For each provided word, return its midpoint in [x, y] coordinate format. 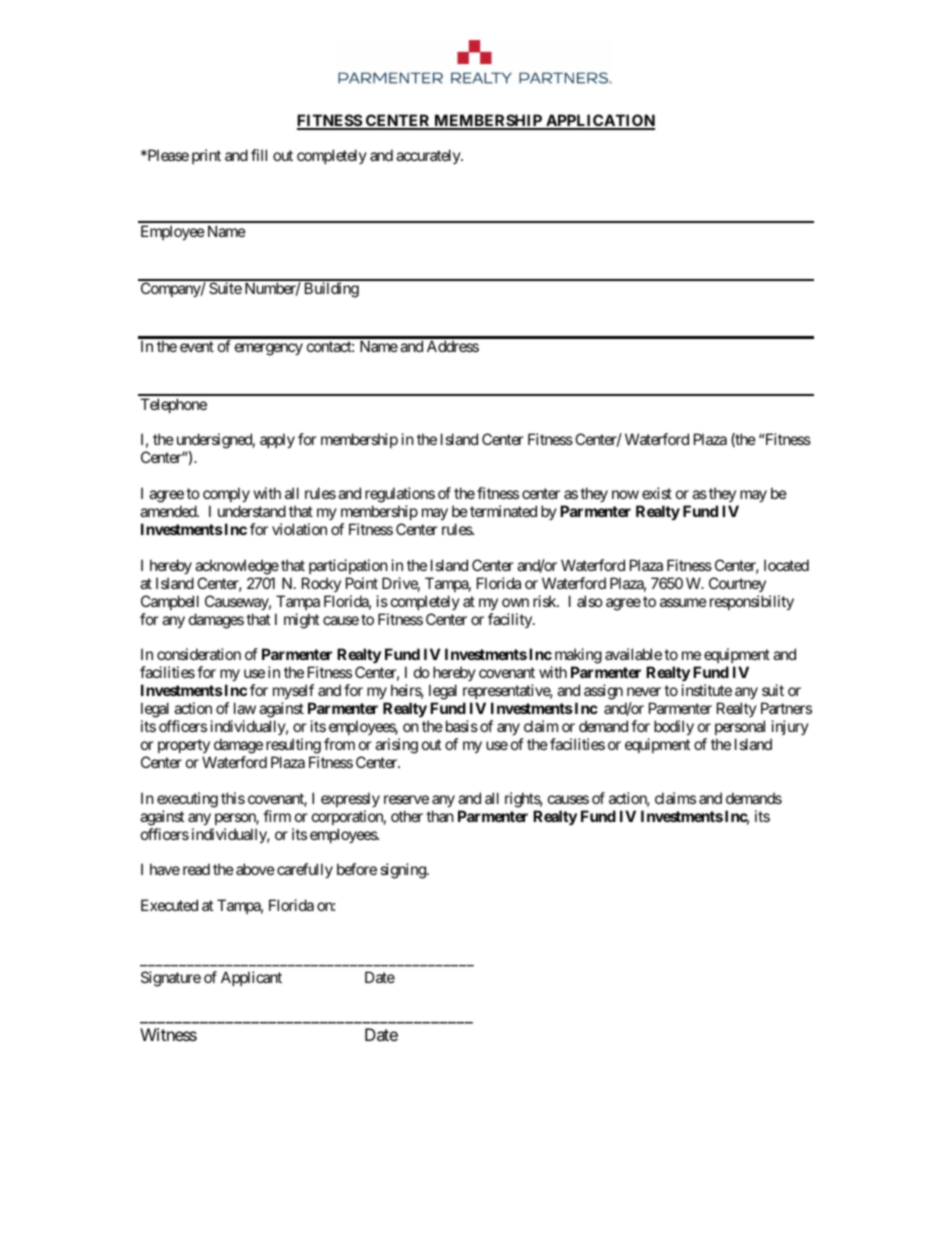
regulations [400, 496]
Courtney [737, 584]
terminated [503, 511]
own [515, 602]
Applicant [251, 978]
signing [404, 871]
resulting [293, 746]
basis [460, 726]
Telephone [173, 405]
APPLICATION [599, 121]
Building [332, 290]
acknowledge [237, 567]
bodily [674, 727]
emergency [269, 349]
